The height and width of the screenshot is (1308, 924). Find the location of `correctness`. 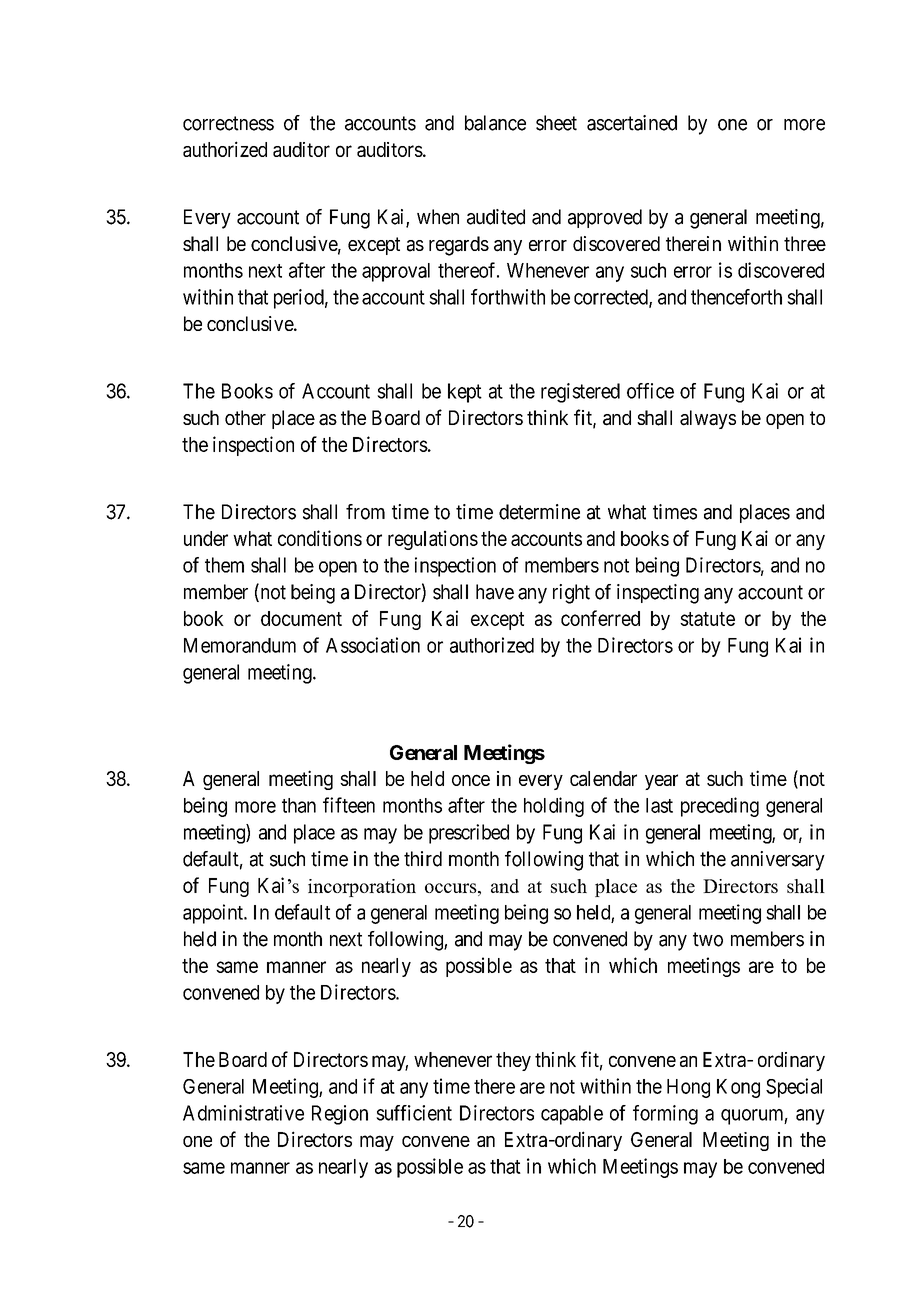

correctness is located at coordinates (228, 123).
